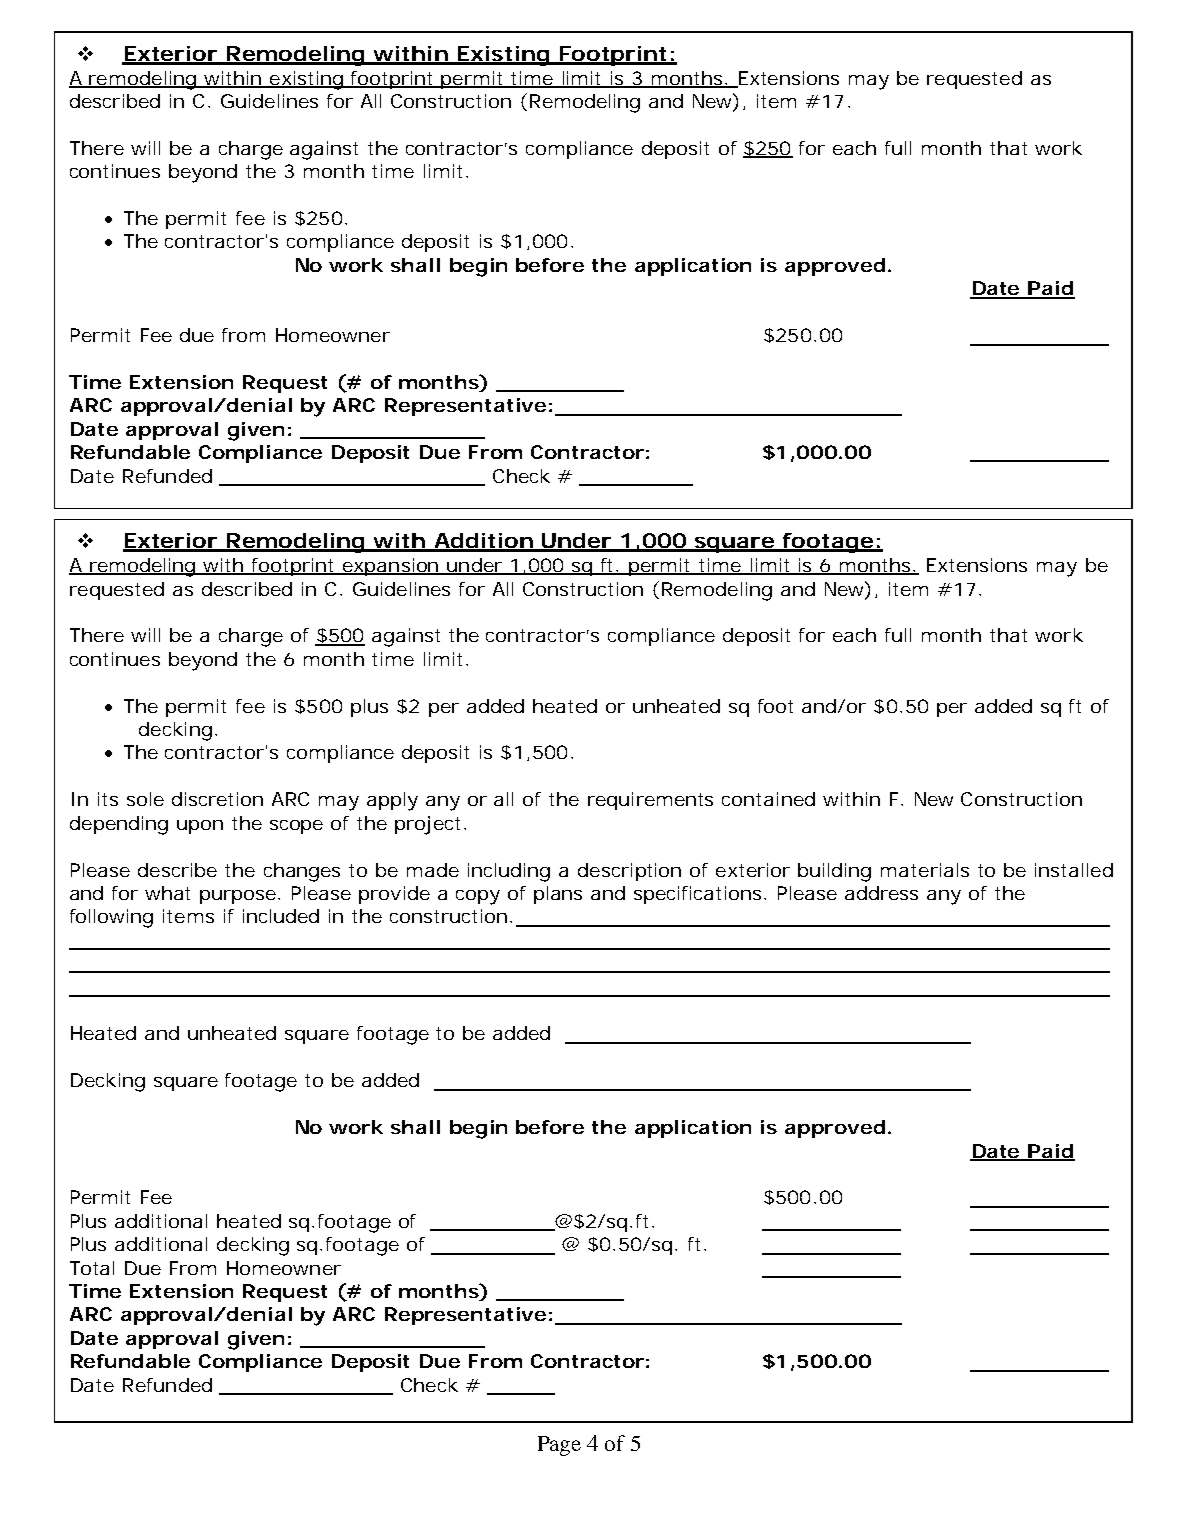 The width and height of the document is (1179, 1526). What do you see at coordinates (768, 799) in the document?
I see `contained` at bounding box center [768, 799].
